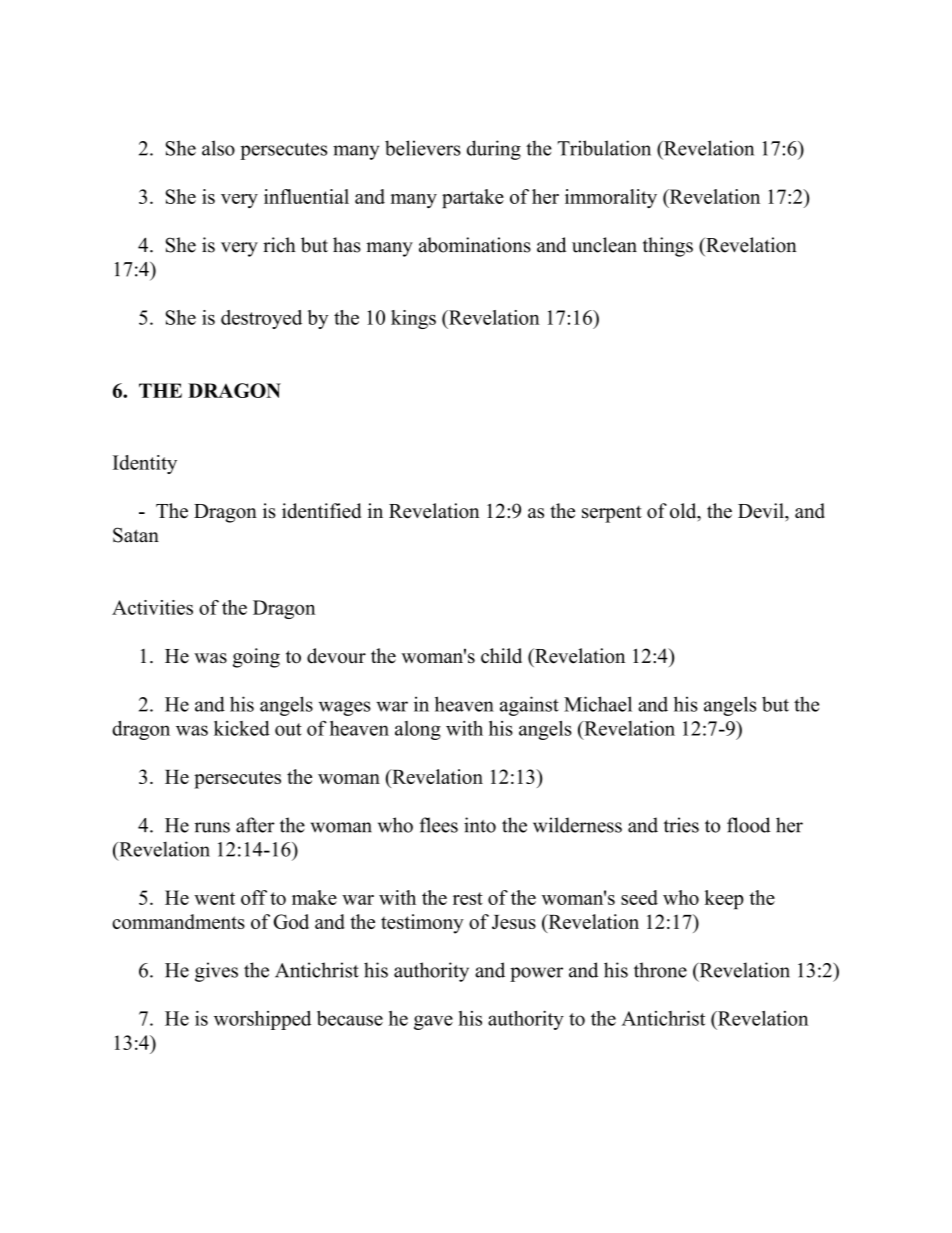 The height and width of the page is (1233, 952). What do you see at coordinates (684, 512) in the page?
I see `old` at bounding box center [684, 512].
